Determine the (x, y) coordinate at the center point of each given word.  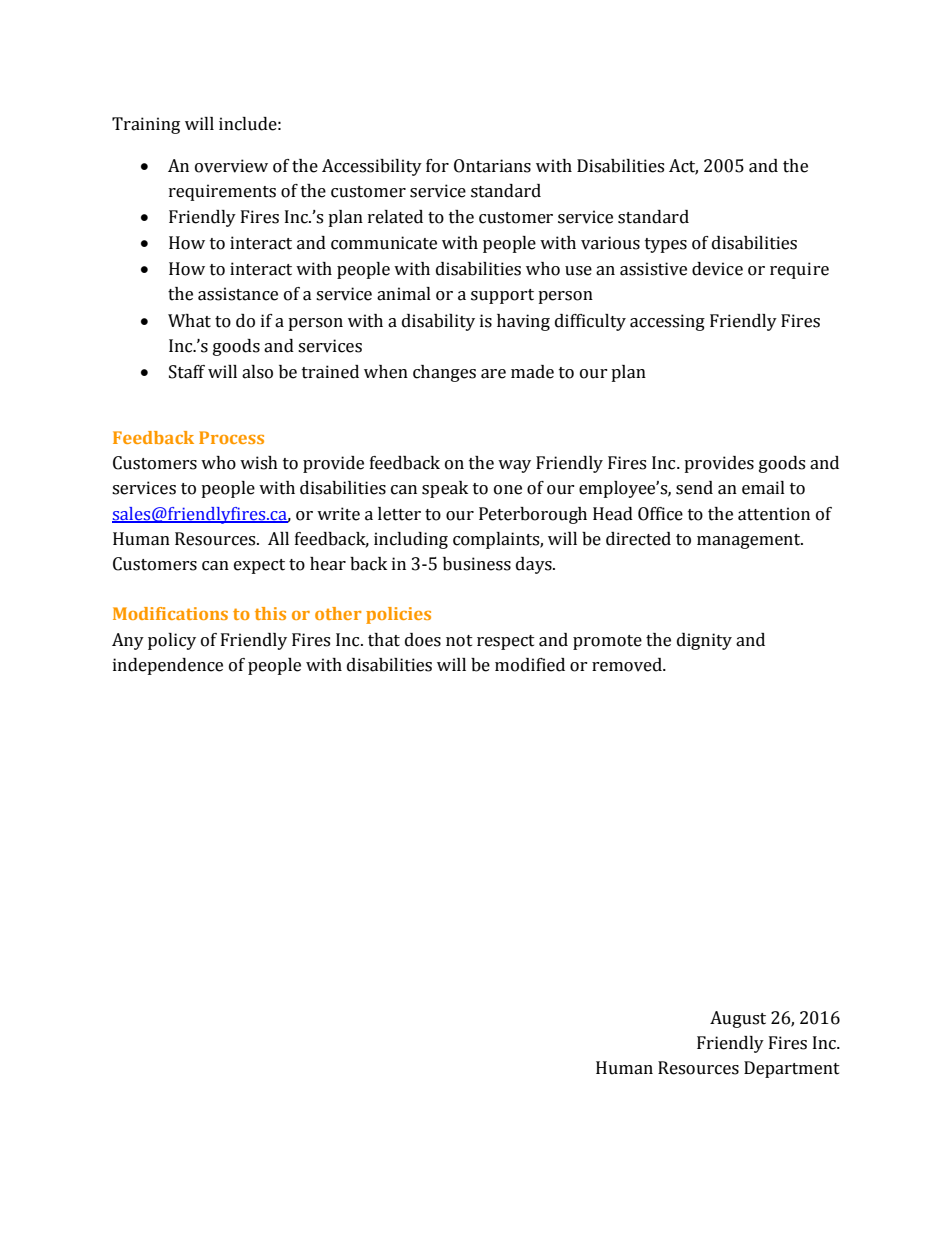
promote (607, 642)
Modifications (170, 613)
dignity (704, 641)
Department (792, 1069)
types (666, 245)
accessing (667, 322)
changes (444, 373)
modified (530, 665)
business (477, 564)
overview (231, 166)
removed (628, 665)
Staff (187, 372)
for (437, 166)
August (738, 1019)
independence (168, 666)
